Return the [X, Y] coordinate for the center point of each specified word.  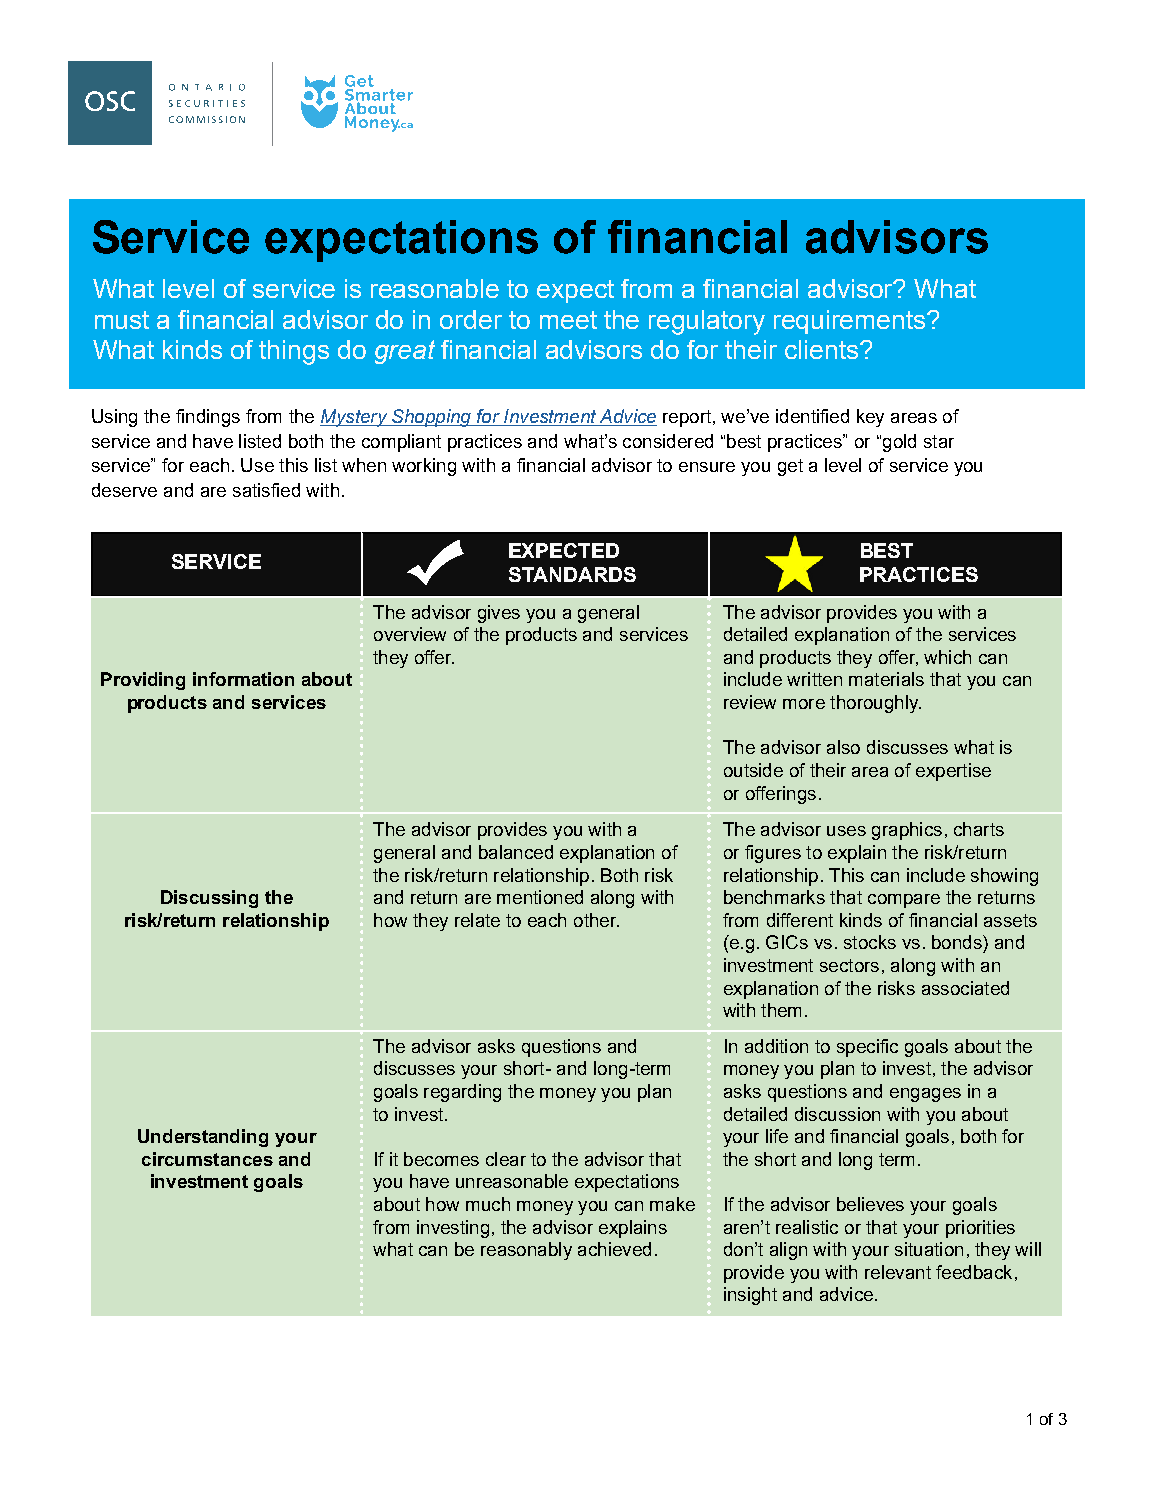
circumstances [207, 1159]
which [947, 657]
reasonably [526, 1251]
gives [499, 614]
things [294, 352]
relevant [898, 1272]
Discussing [209, 899]
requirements [851, 322]
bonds [958, 942]
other [596, 920]
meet [568, 320]
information [243, 679]
